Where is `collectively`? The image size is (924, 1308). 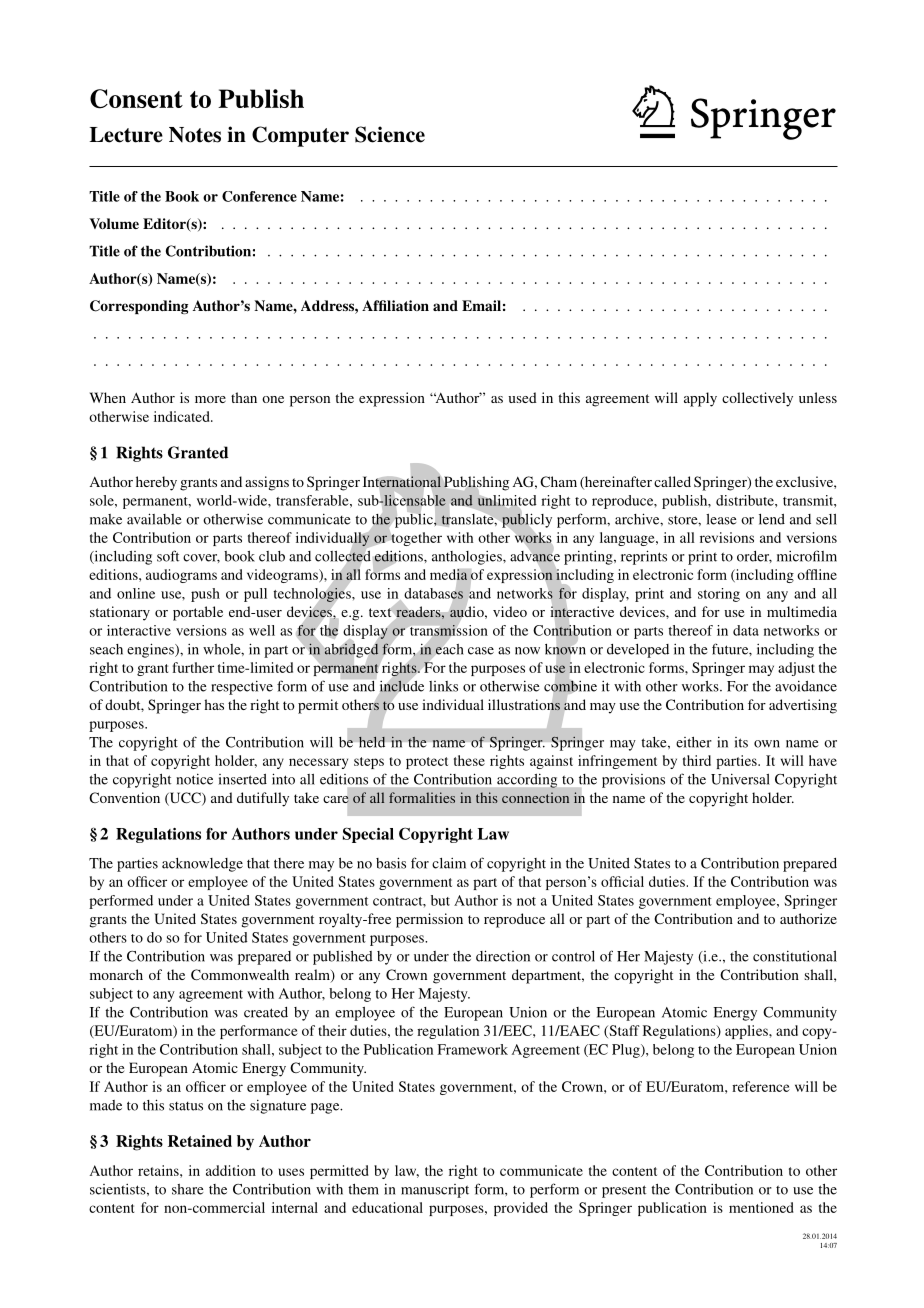
collectively is located at coordinates (757, 399).
